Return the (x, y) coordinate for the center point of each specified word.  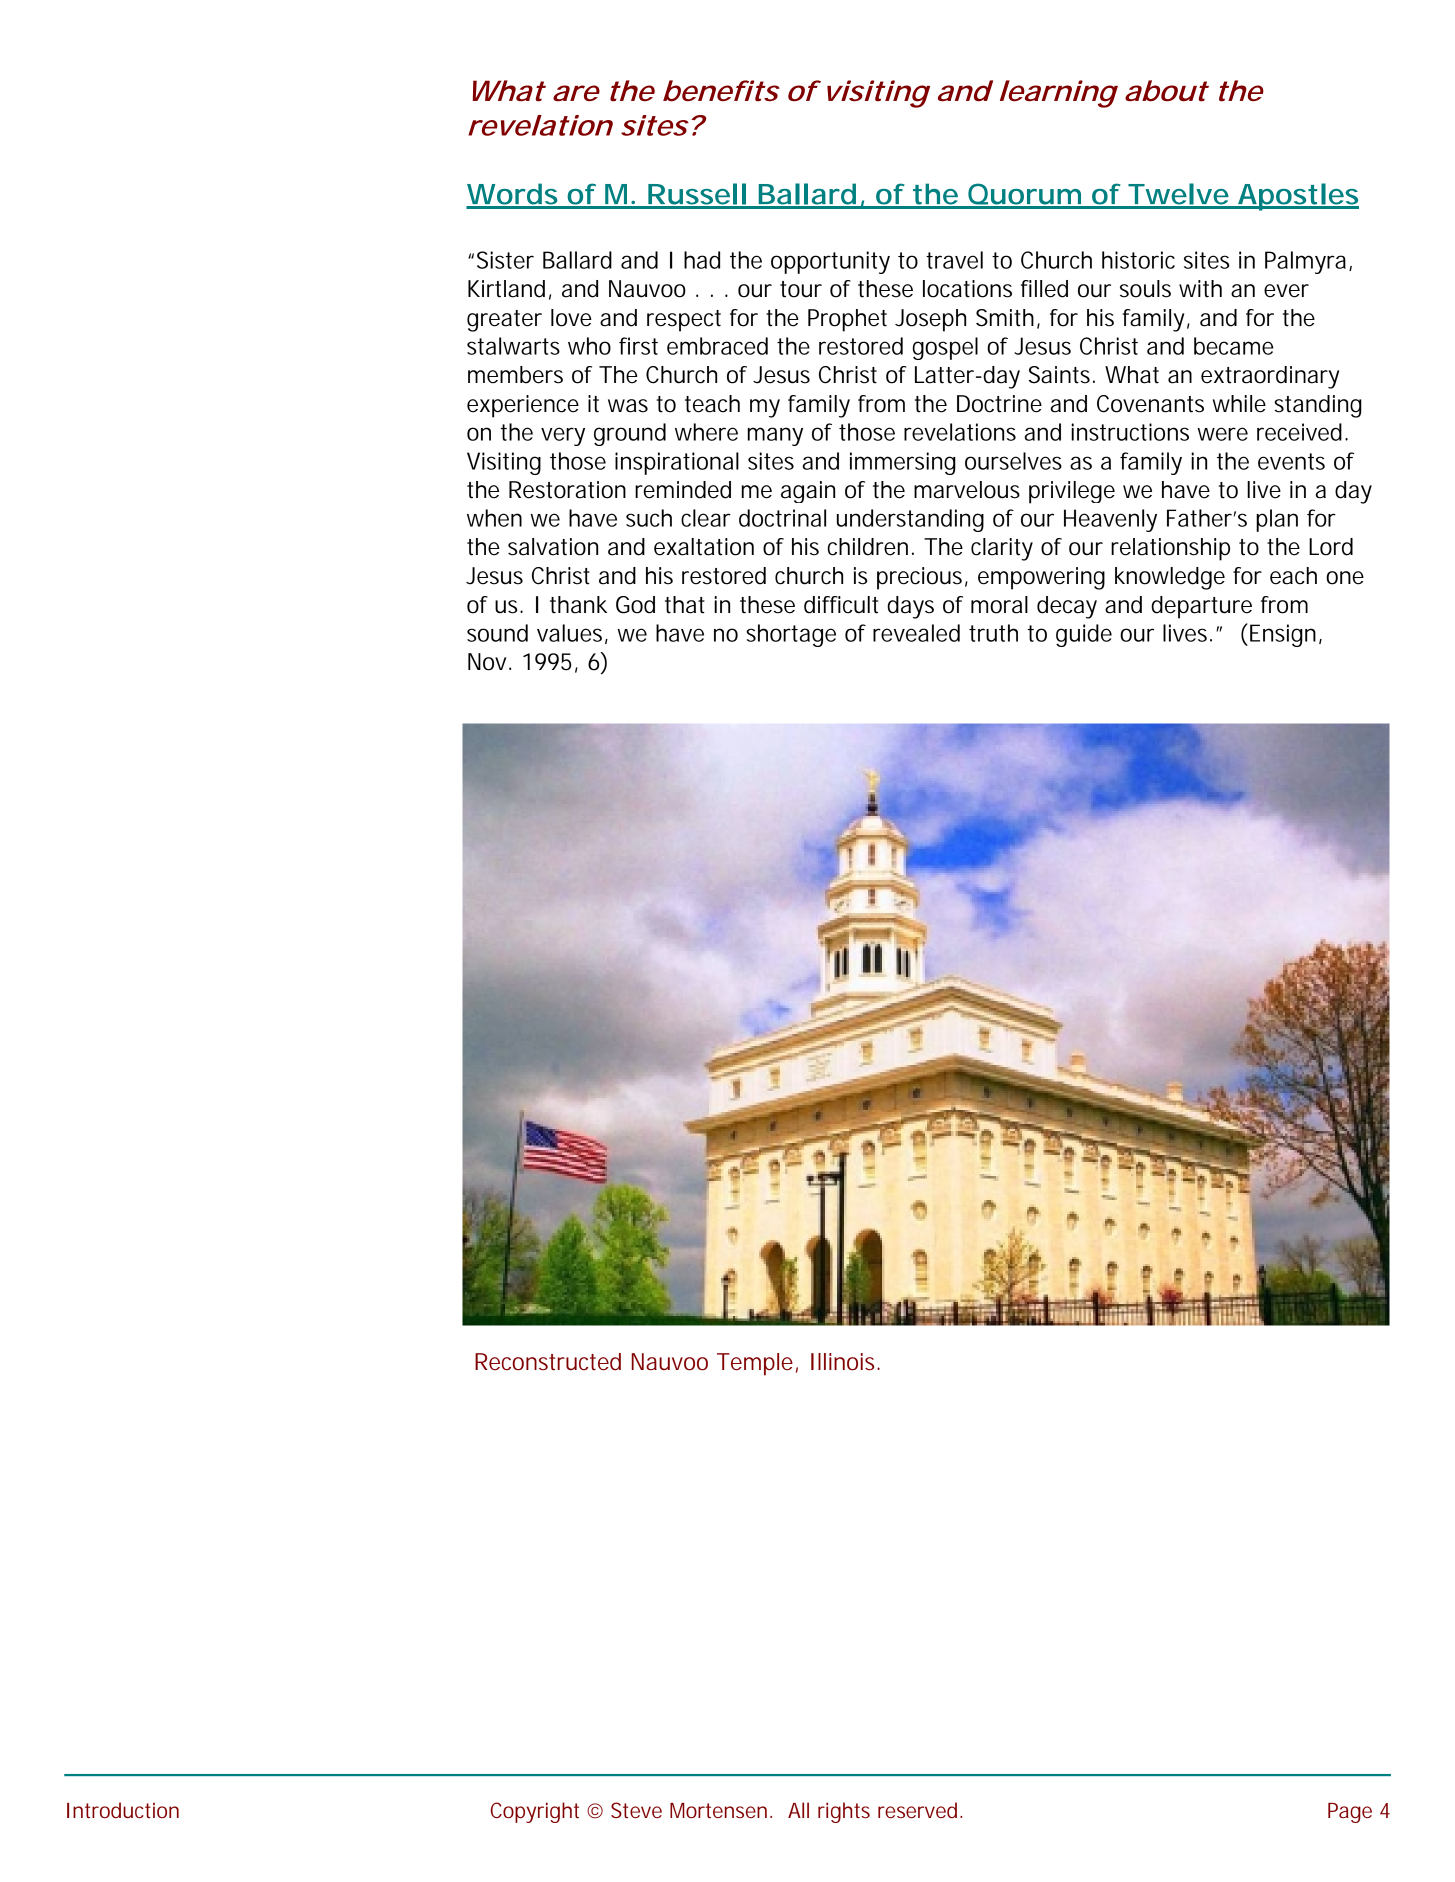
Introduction (123, 1810)
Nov (489, 662)
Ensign (1286, 635)
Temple (757, 1364)
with (1200, 289)
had (702, 260)
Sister (505, 260)
